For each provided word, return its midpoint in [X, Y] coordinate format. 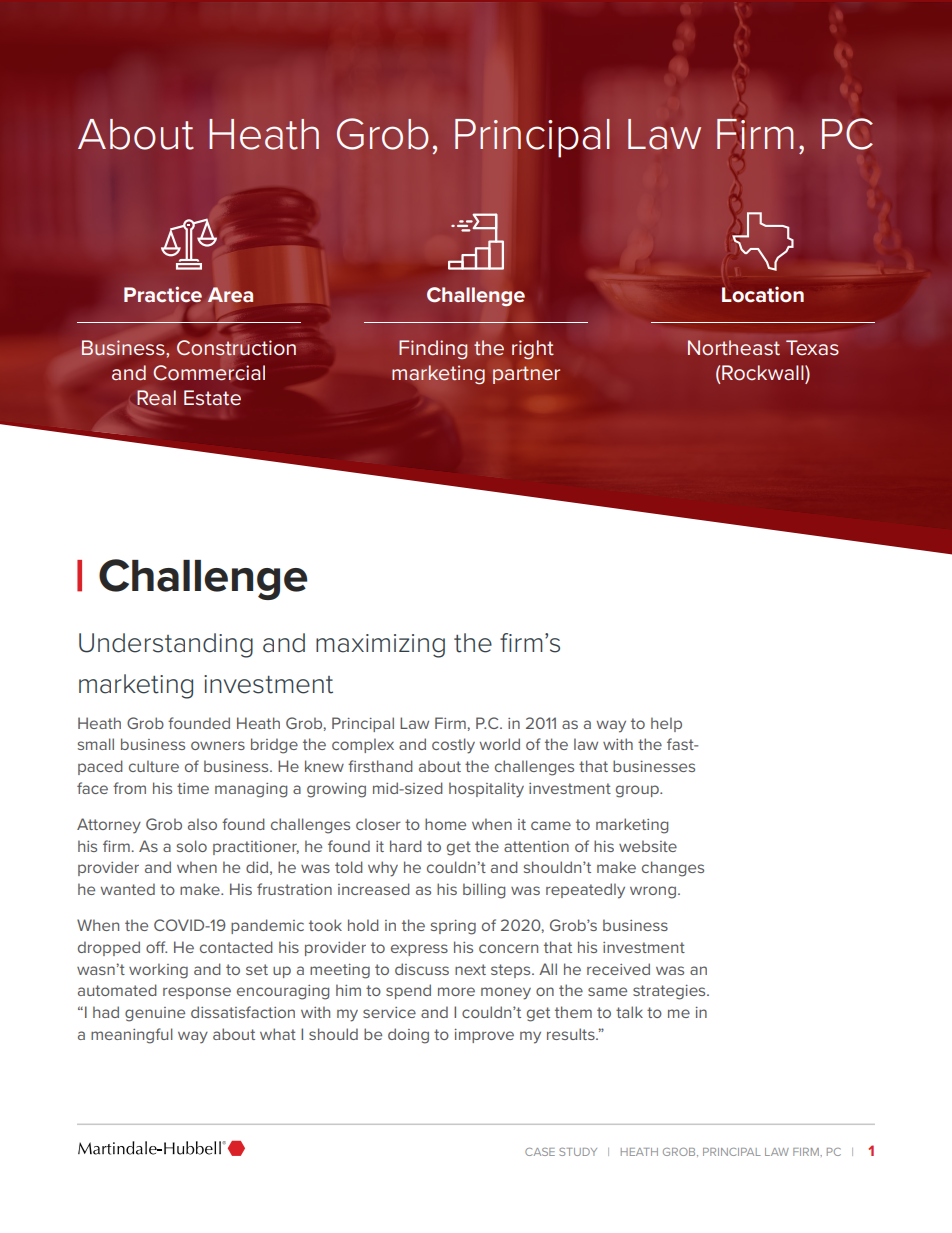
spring [453, 927]
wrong [653, 892]
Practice [163, 294]
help [666, 724]
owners [218, 745]
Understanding [166, 645]
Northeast [734, 347]
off [156, 947]
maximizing [380, 646]
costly [453, 746]
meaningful [132, 1036]
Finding [433, 349]
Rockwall [764, 373]
